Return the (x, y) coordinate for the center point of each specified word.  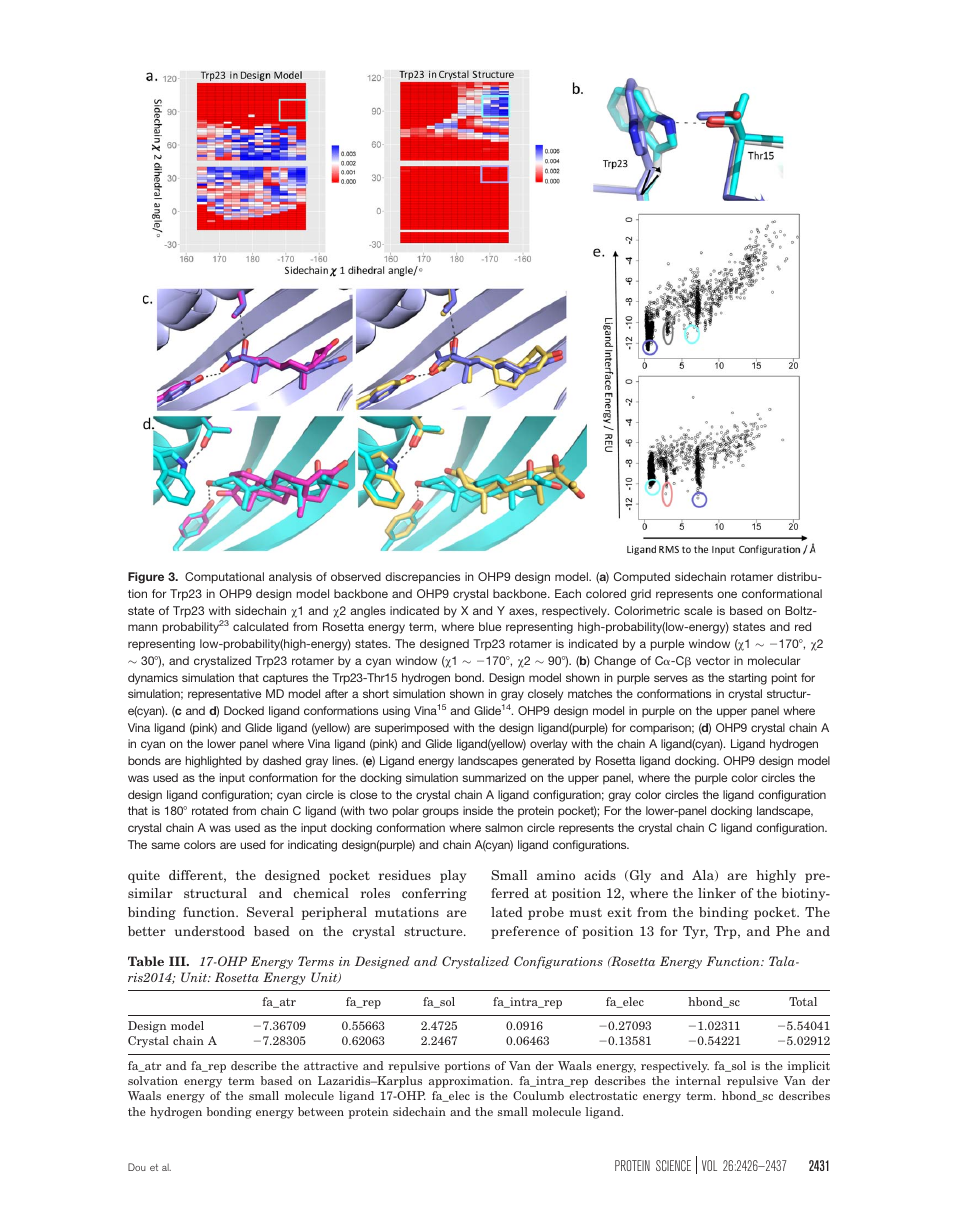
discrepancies (422, 578)
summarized (494, 777)
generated (548, 762)
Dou (137, 1167)
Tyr (695, 932)
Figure (146, 578)
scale (698, 610)
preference (525, 932)
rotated (210, 810)
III (178, 961)
